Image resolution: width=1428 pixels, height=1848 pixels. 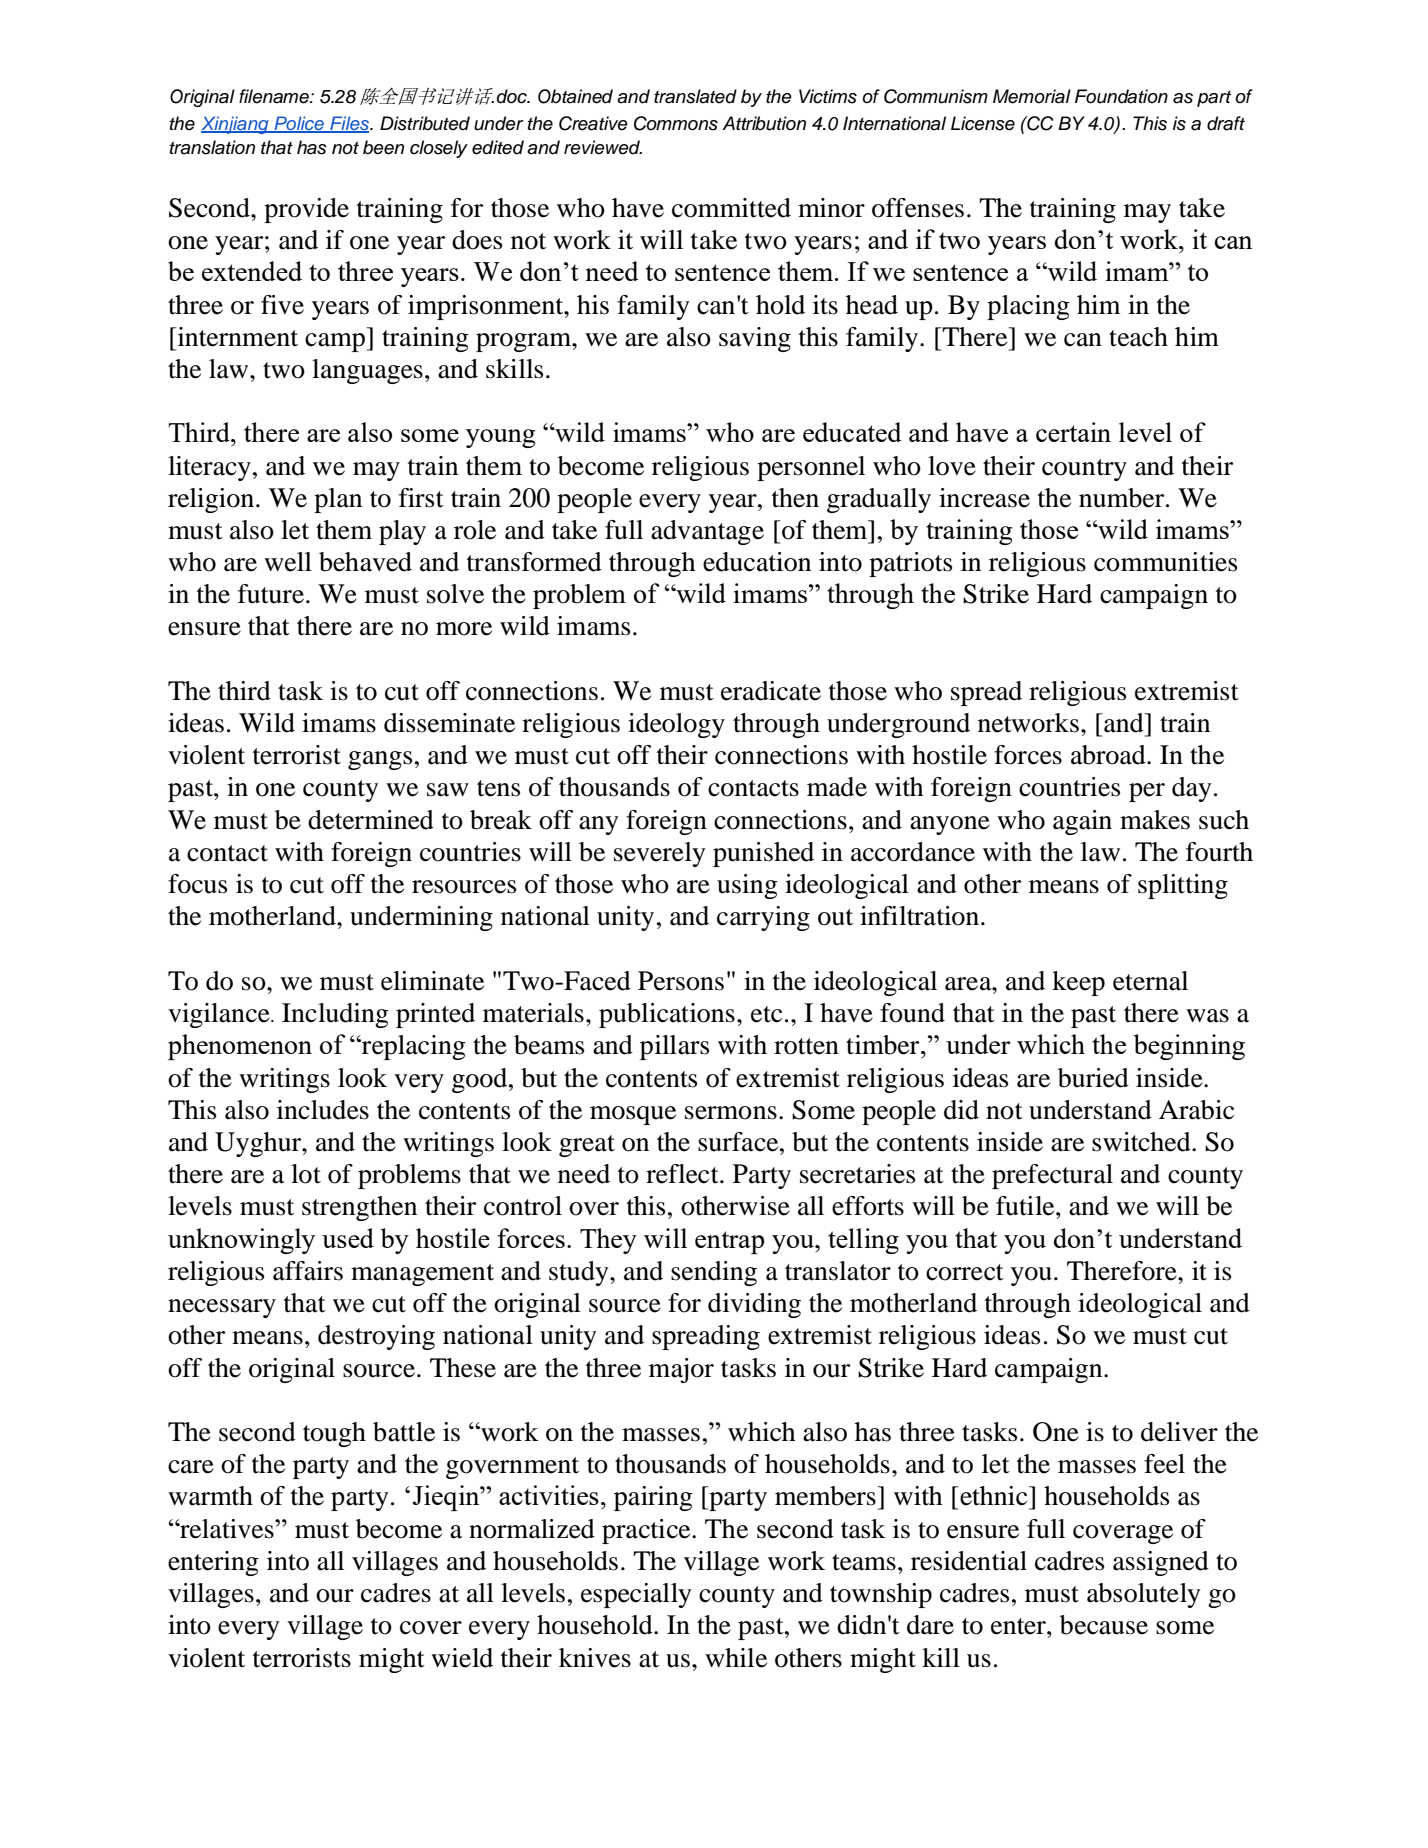 What do you see at coordinates (299, 124) in the page?
I see `Police` at bounding box center [299, 124].
